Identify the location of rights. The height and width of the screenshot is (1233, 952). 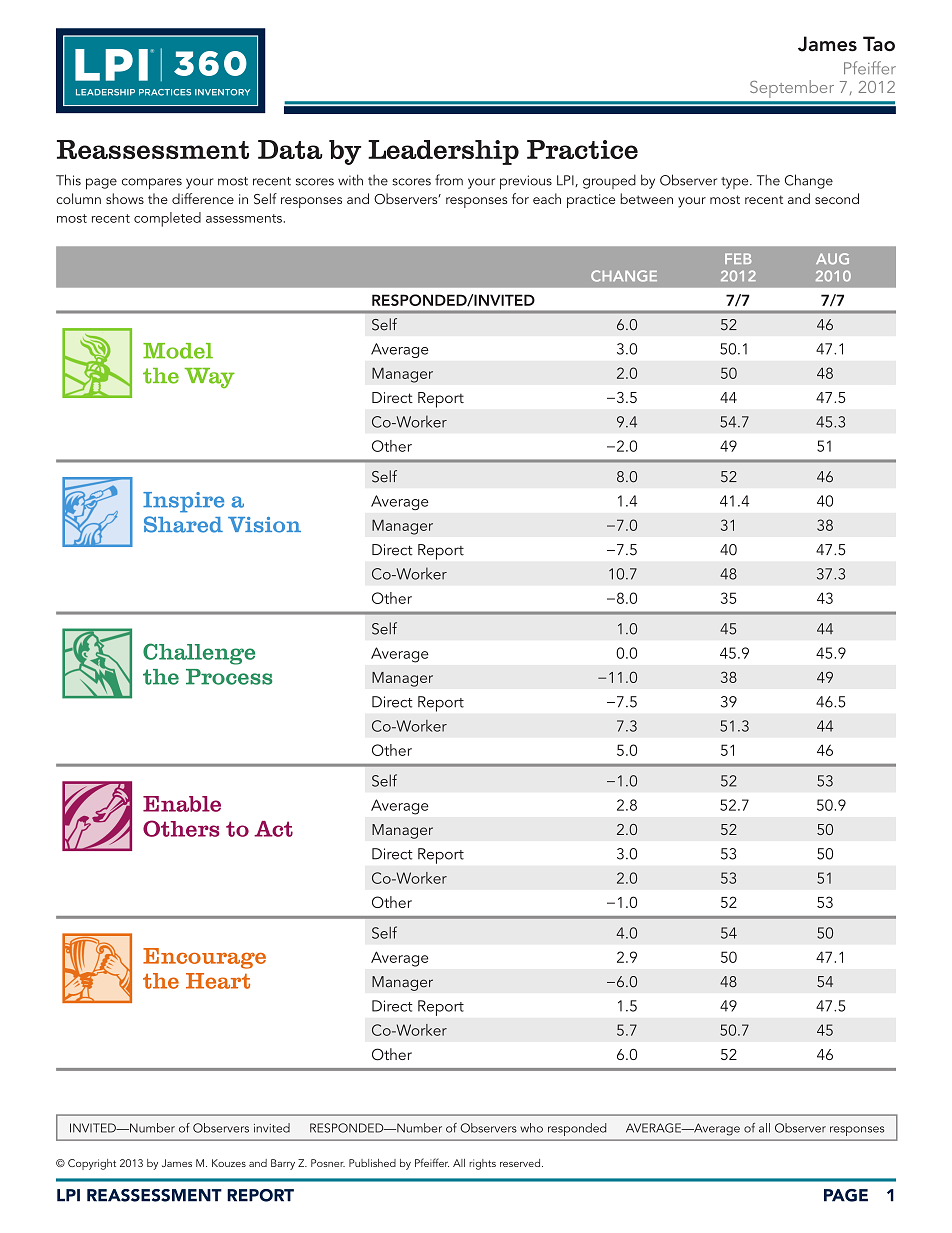
(482, 1164).
